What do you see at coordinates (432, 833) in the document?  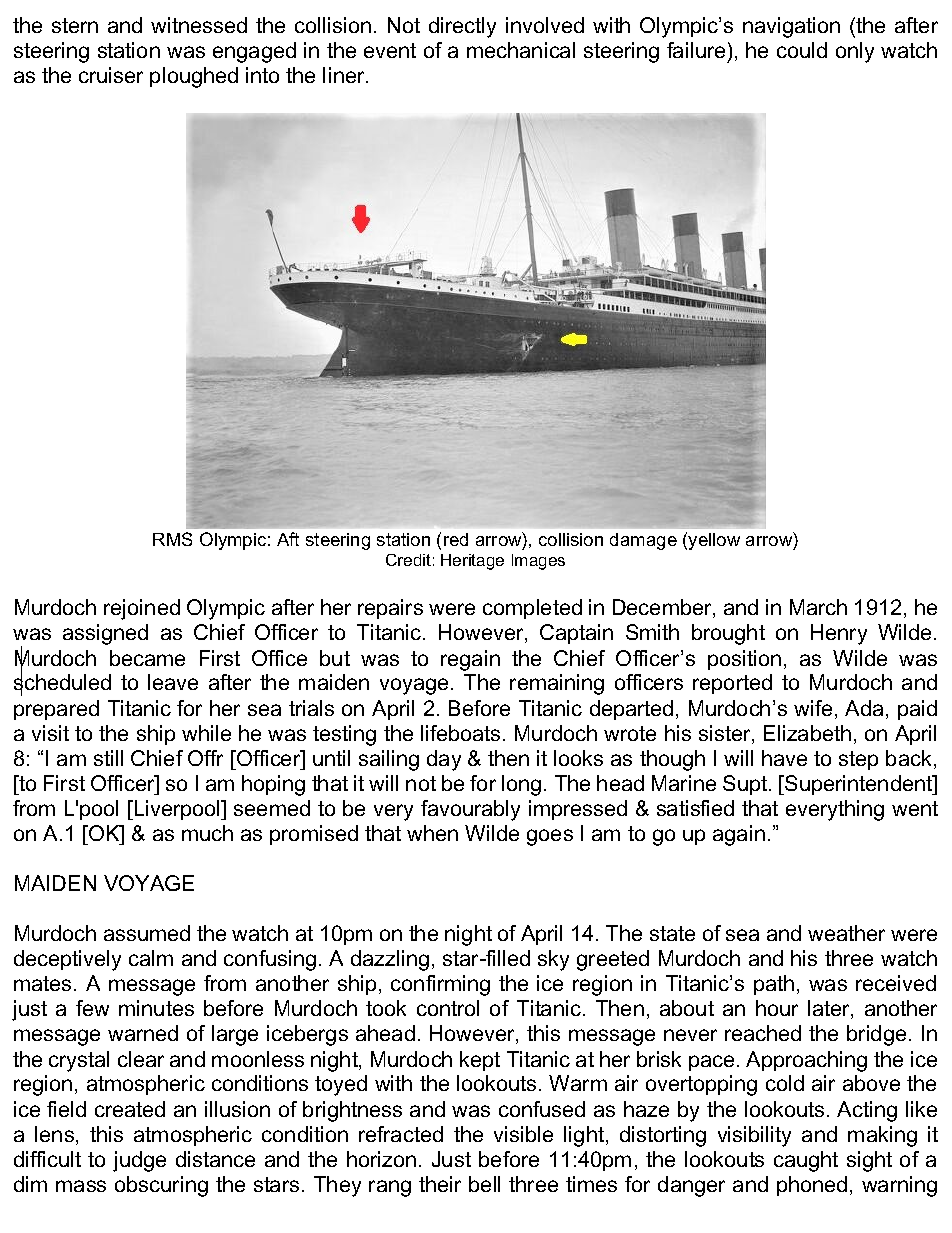 I see `when` at bounding box center [432, 833].
